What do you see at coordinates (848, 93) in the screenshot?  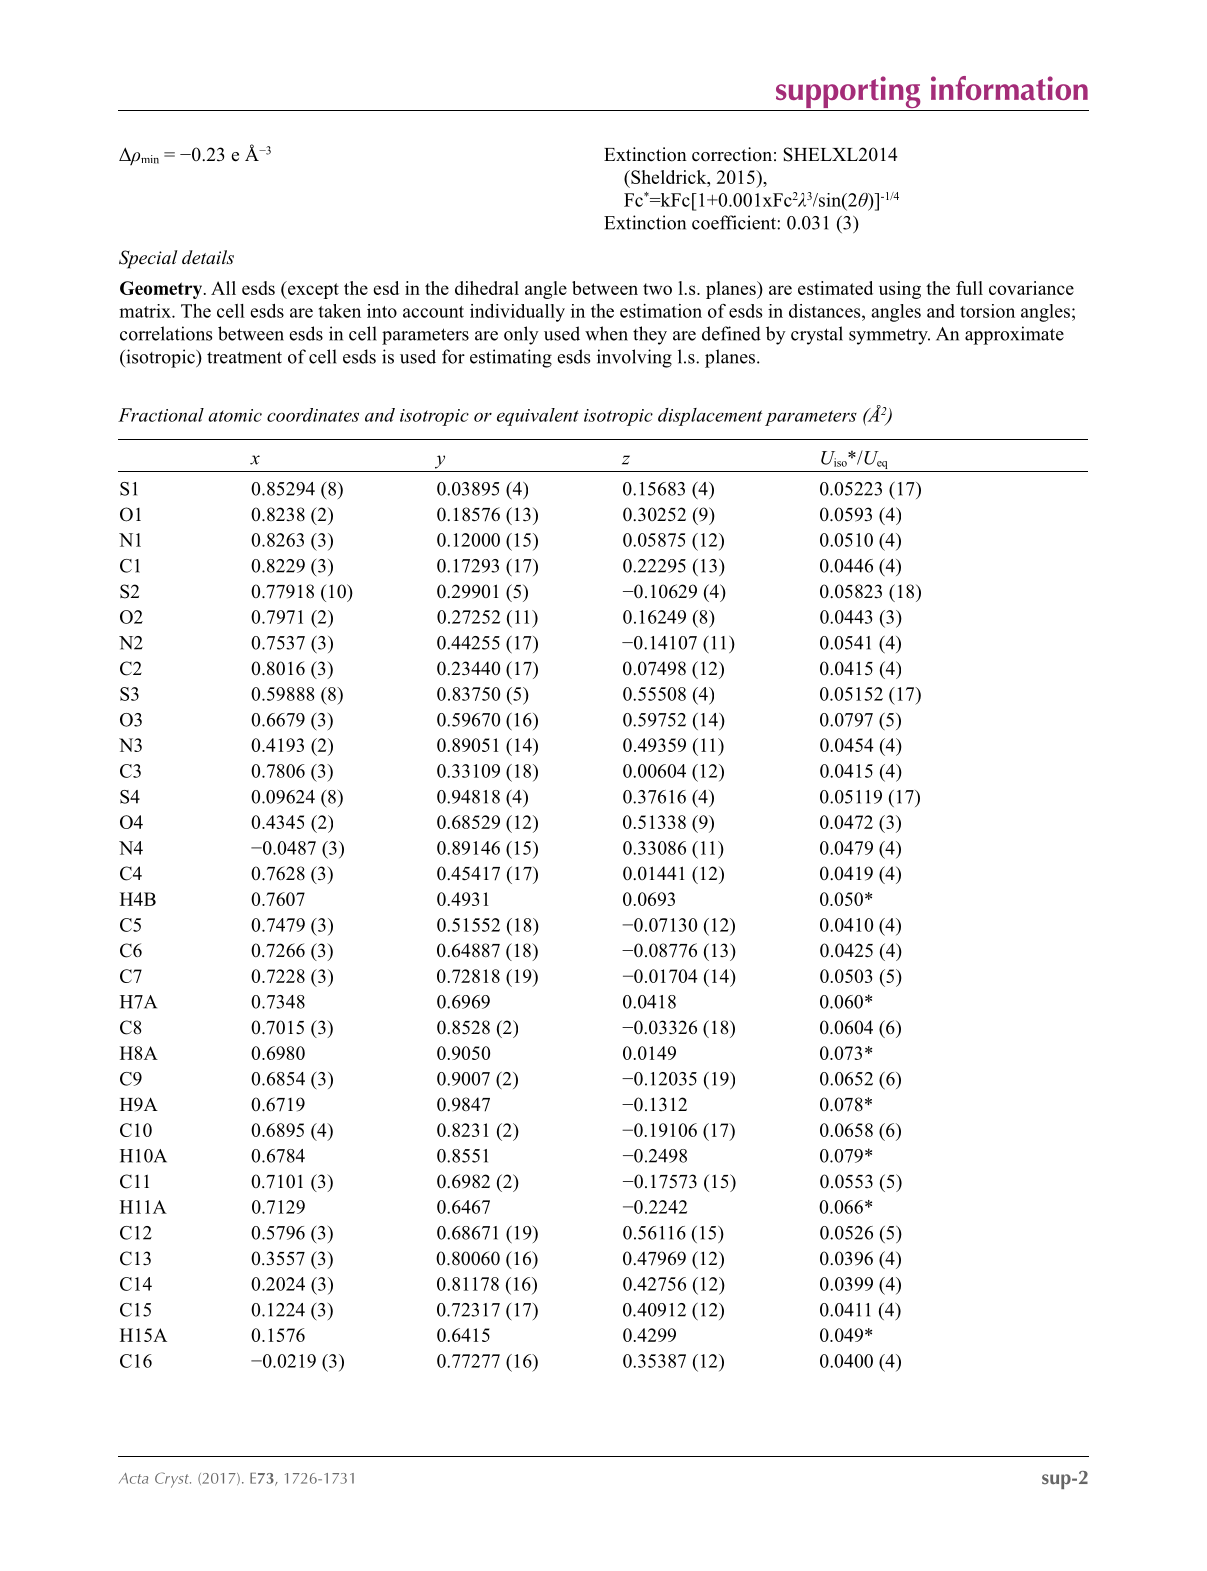 I see `supporting` at bounding box center [848, 93].
